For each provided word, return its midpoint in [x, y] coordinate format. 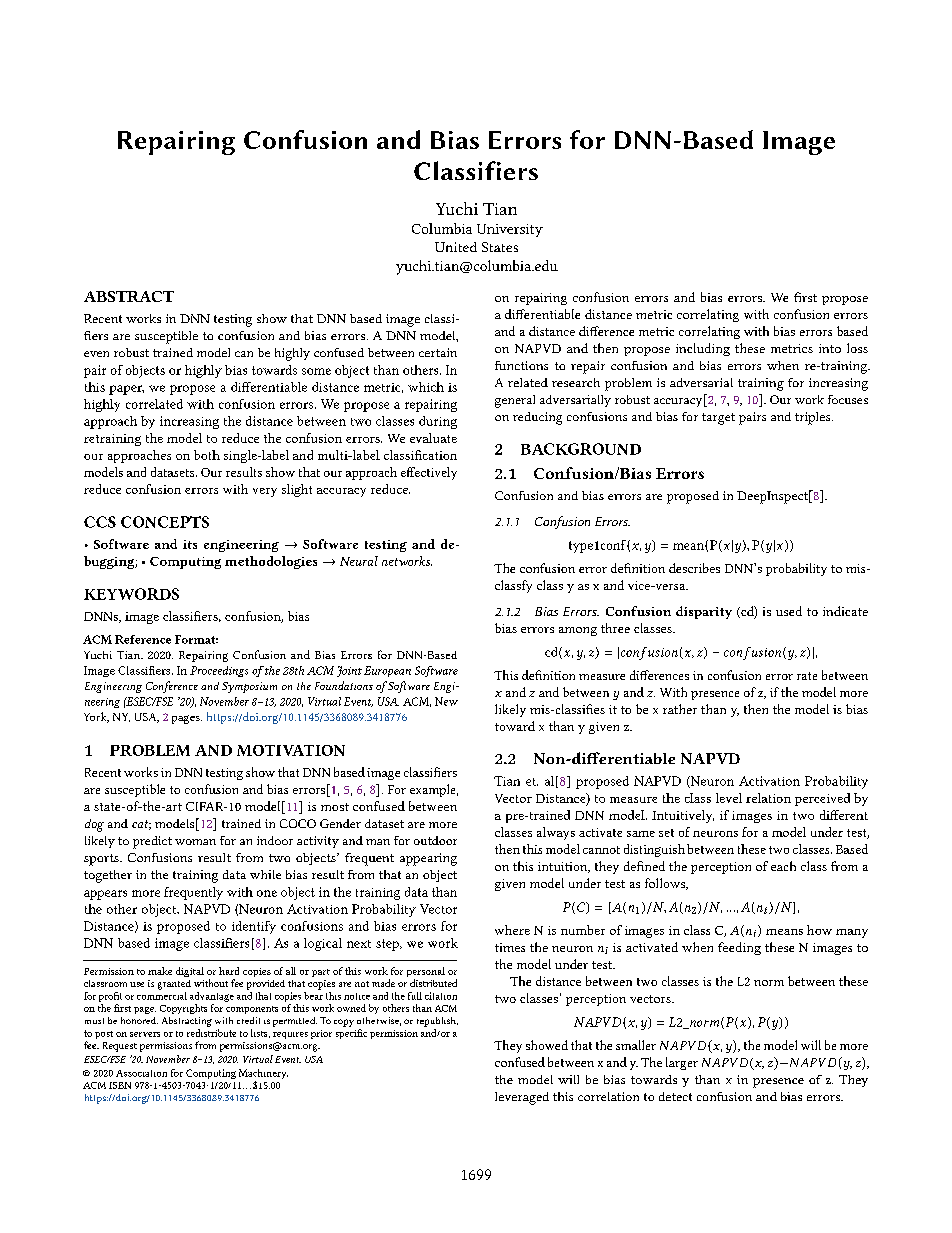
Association [141, 1073]
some [316, 371]
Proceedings [219, 671]
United [456, 247]
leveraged [522, 1098]
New [446, 701]
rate [807, 676]
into [830, 348]
